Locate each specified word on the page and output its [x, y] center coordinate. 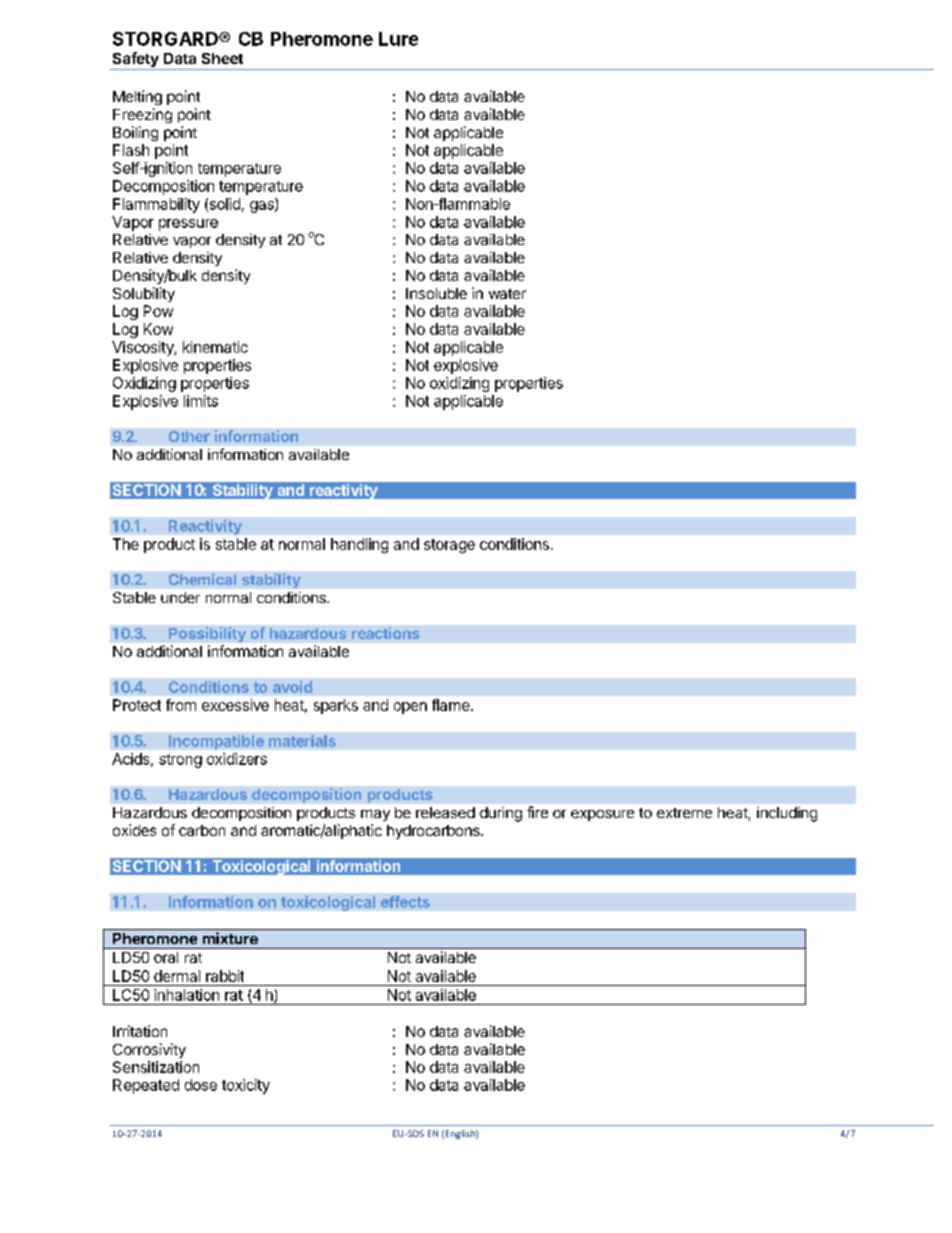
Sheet [222, 58]
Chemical [202, 579]
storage [449, 546]
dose [201, 1085]
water [507, 294]
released [445, 812]
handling [359, 545]
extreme [684, 813]
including [787, 814]
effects [405, 902]
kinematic [215, 347]
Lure [398, 39]
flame [452, 705]
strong [180, 761]
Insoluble [436, 293]
